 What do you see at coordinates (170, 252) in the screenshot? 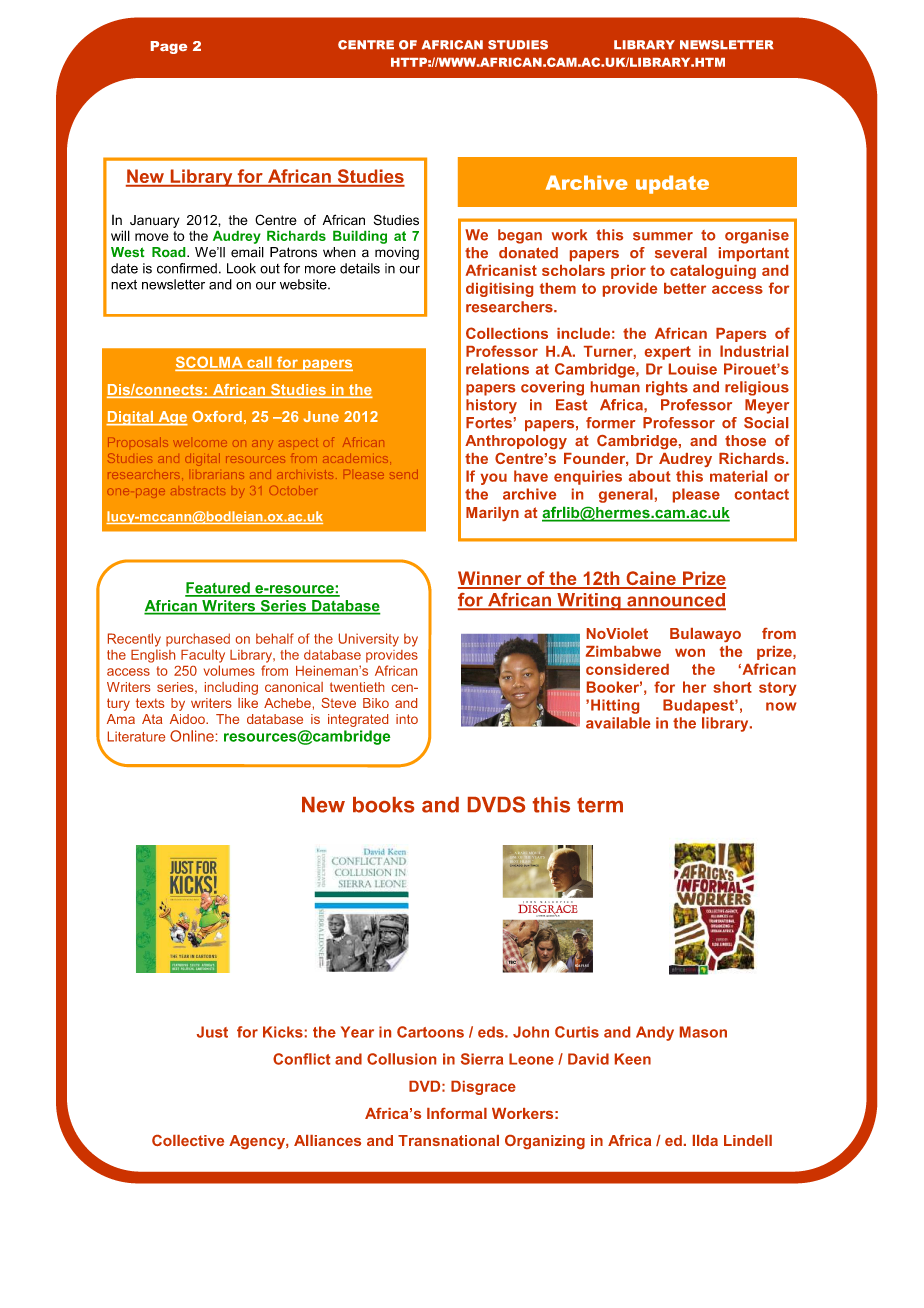
I see `Road` at bounding box center [170, 252].
